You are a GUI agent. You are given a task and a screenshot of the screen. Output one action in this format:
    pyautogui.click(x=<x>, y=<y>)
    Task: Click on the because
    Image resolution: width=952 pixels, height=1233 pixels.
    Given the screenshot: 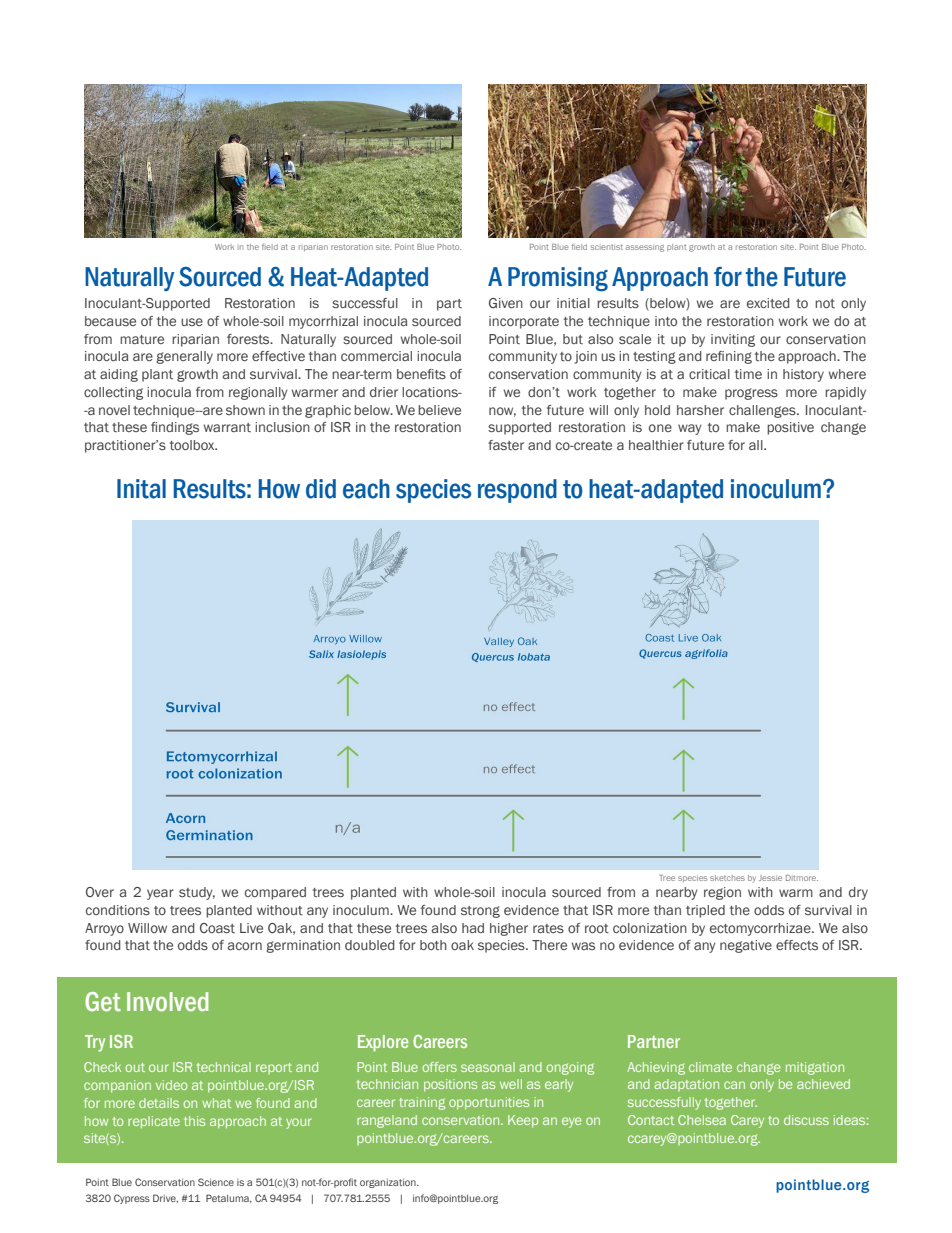 What is the action you would take?
    pyautogui.click(x=110, y=321)
